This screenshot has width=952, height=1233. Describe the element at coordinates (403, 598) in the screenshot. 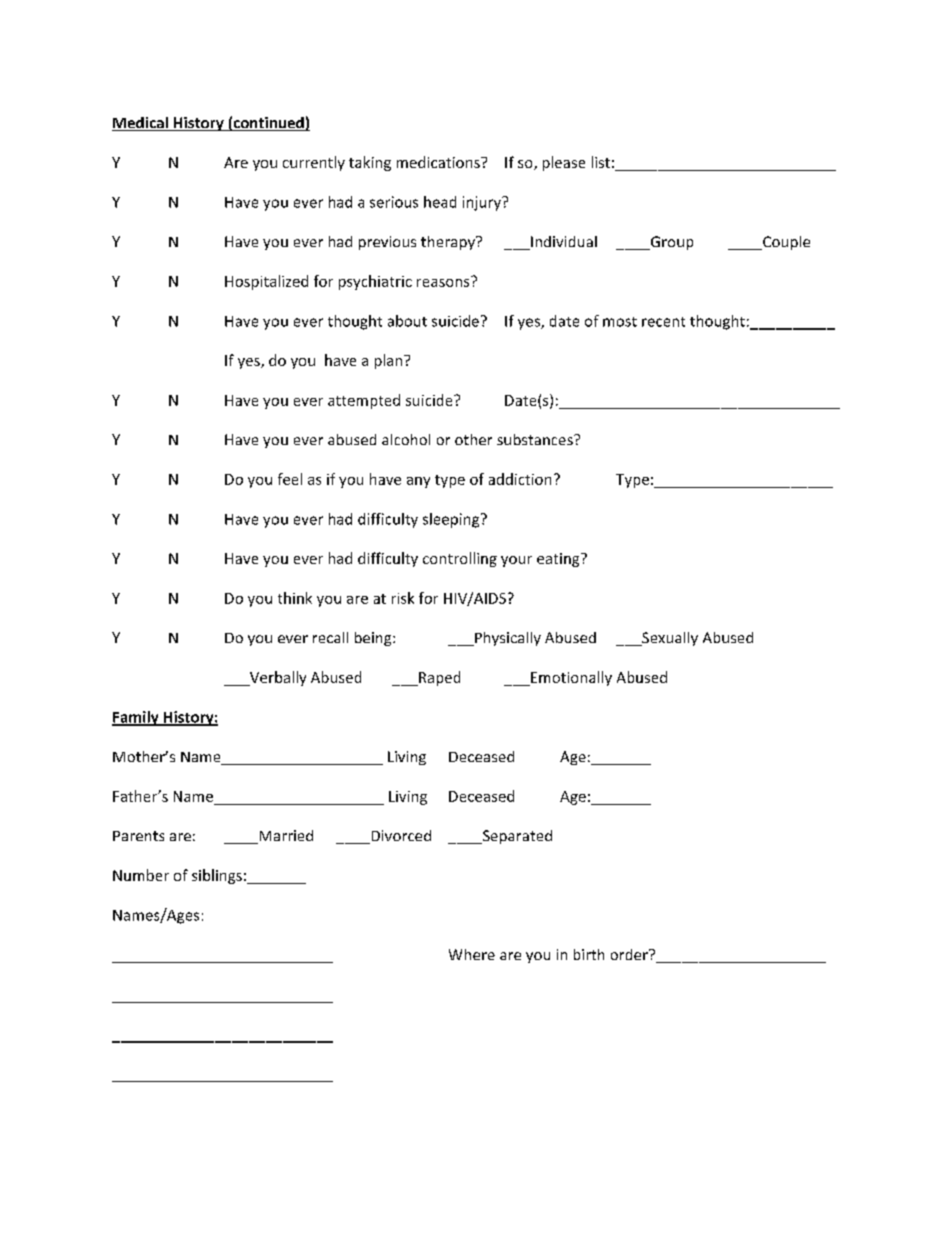

I see `risk` at that location.
